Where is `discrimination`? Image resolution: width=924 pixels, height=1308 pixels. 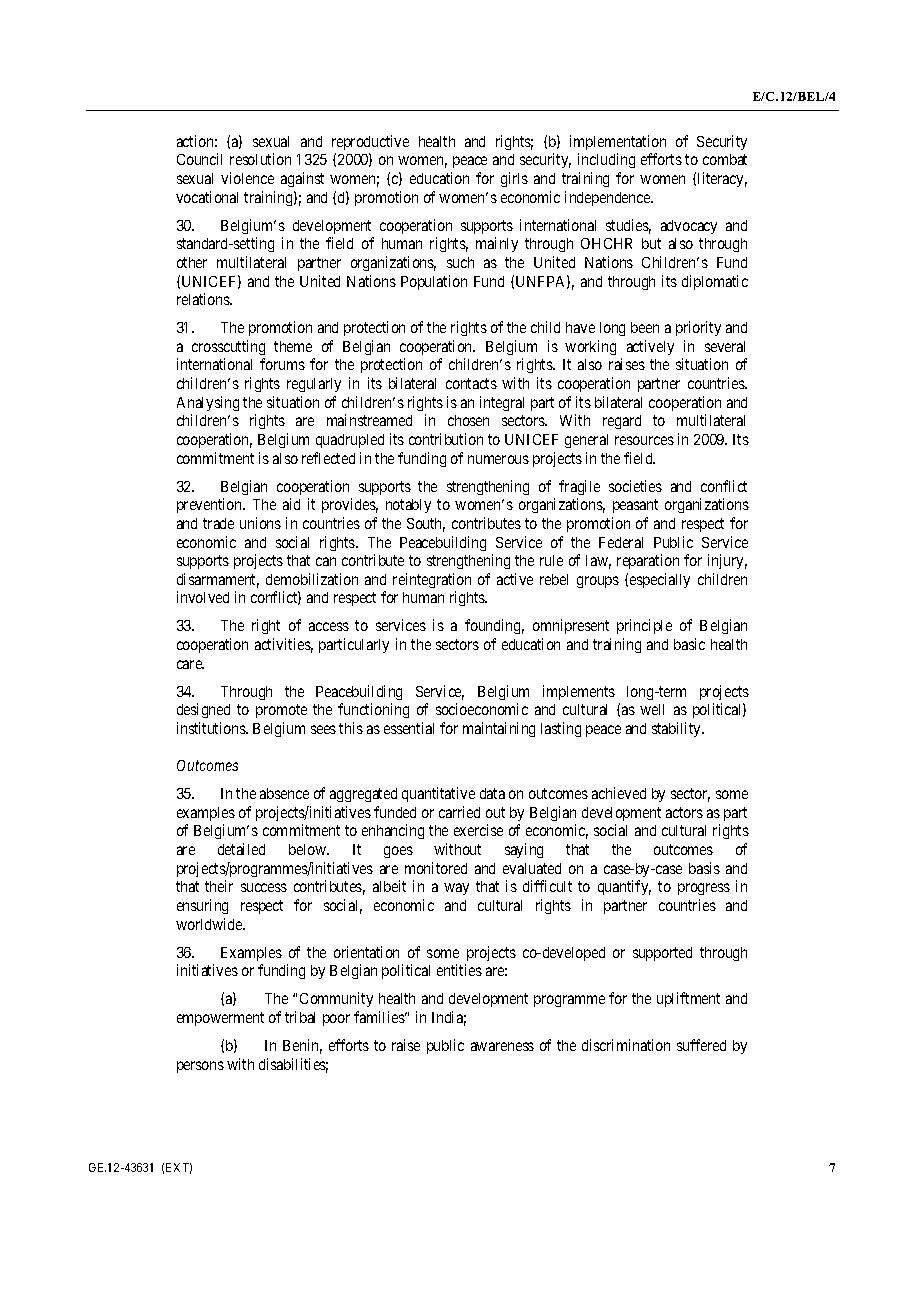 discrimination is located at coordinates (626, 1045).
